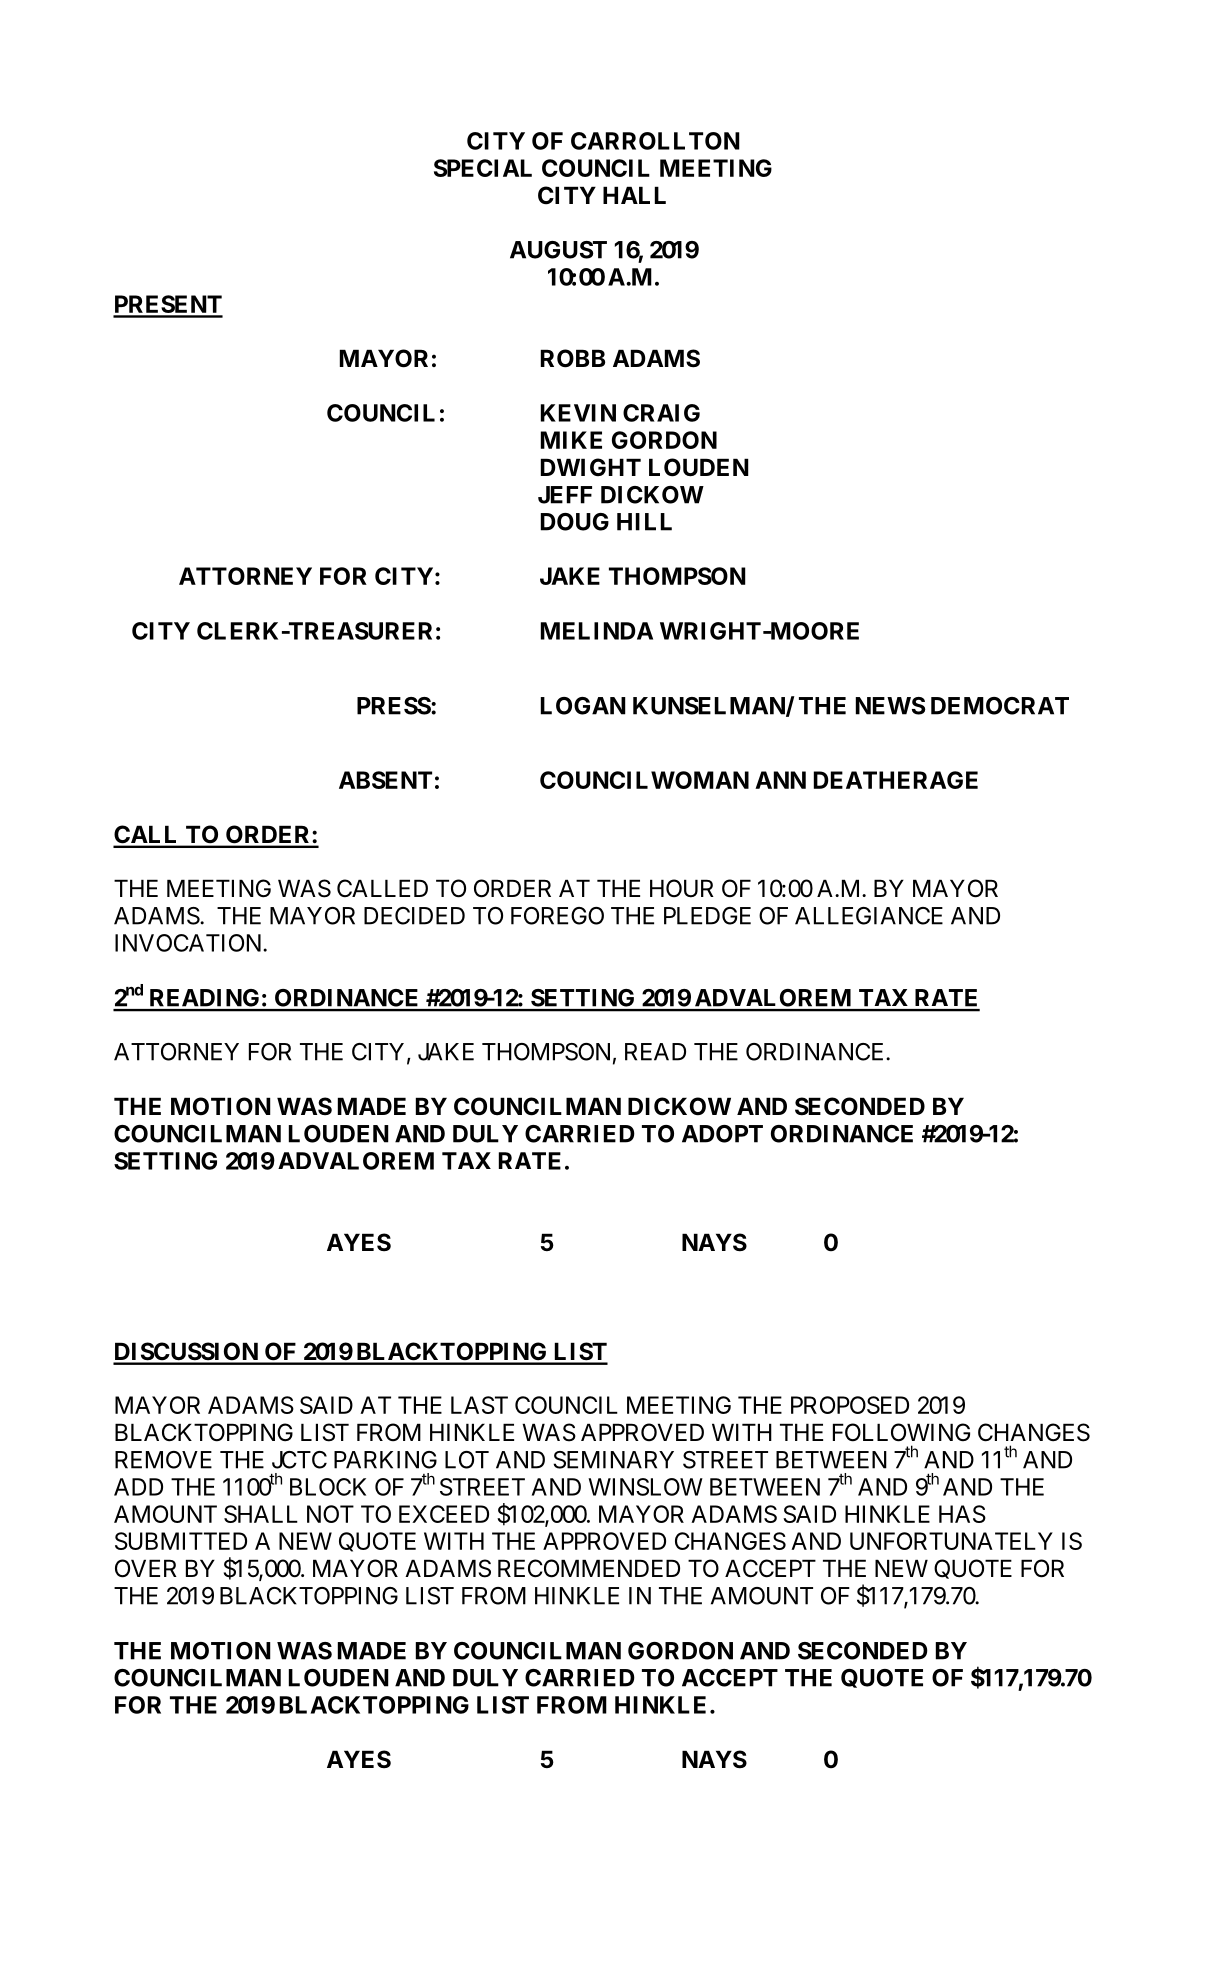 Image resolution: width=1206 pixels, height=1987 pixels. Describe the element at coordinates (558, 250) in the page. I see `AUGUST` at that location.
